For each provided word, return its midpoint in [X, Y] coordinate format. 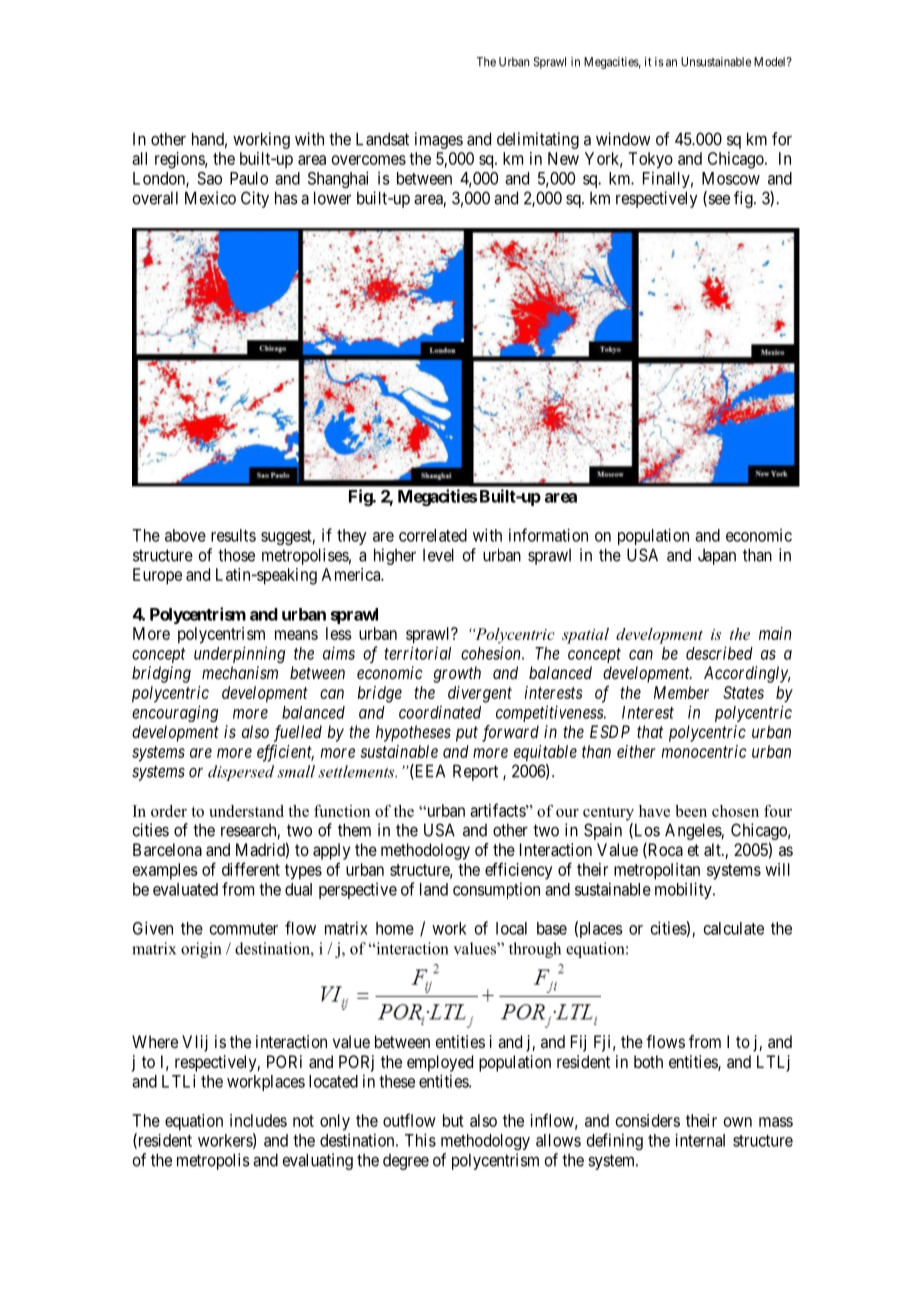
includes [258, 1120]
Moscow [731, 178]
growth [457, 674]
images [439, 140]
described [719, 653]
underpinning [239, 654]
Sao [209, 178]
